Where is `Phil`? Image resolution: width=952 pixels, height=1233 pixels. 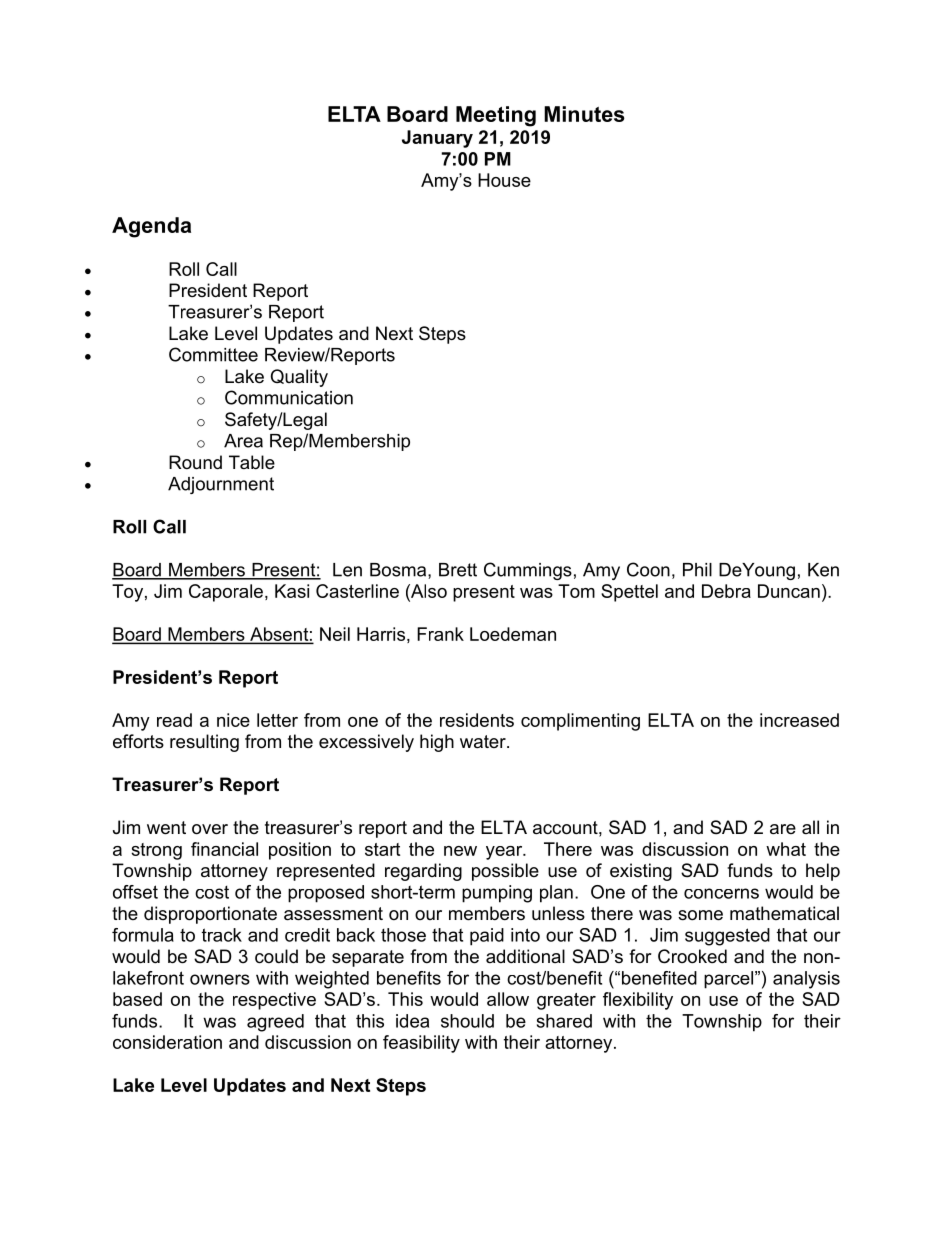
Phil is located at coordinates (697, 570).
